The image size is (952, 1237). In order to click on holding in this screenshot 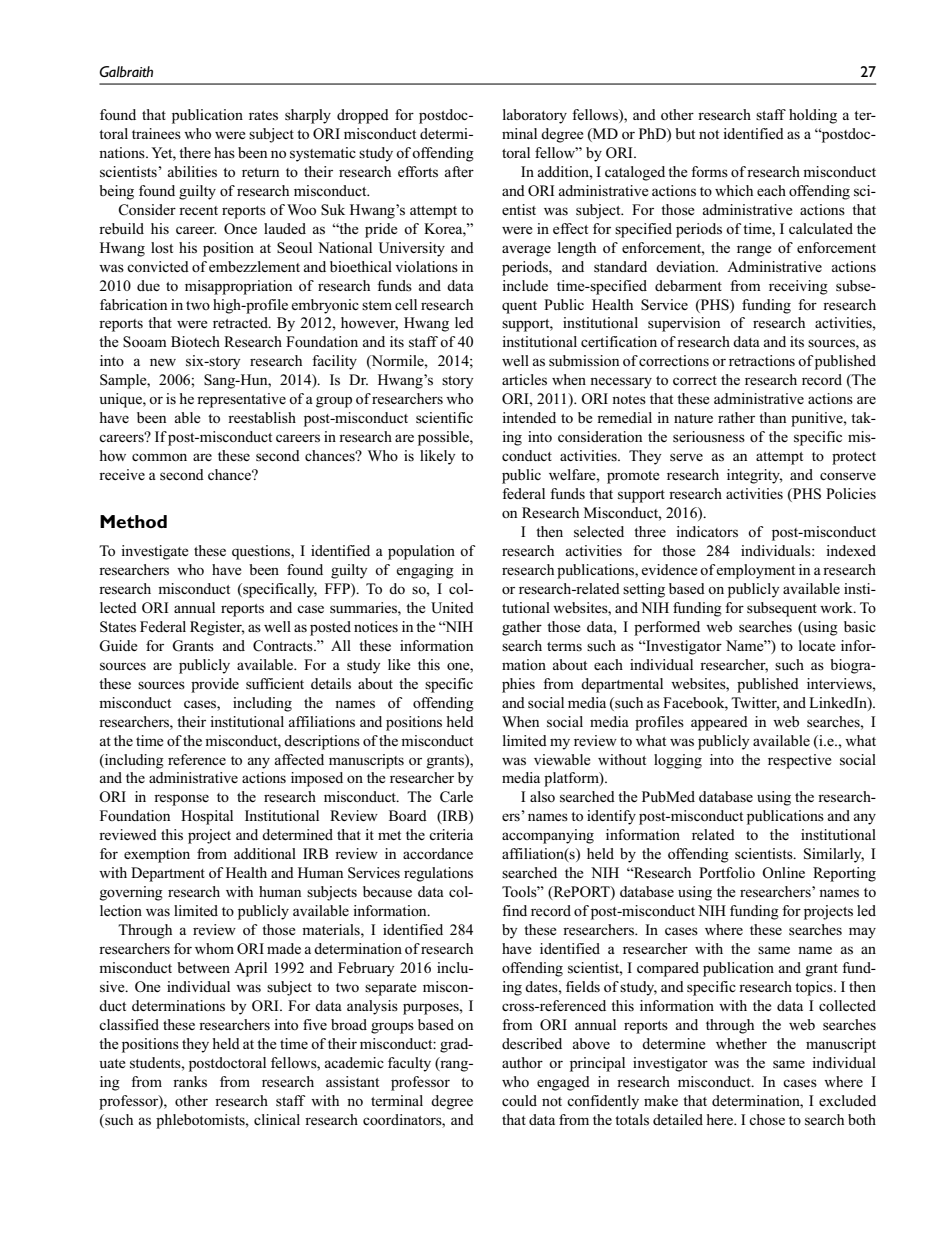, I will do `click(813, 116)`.
